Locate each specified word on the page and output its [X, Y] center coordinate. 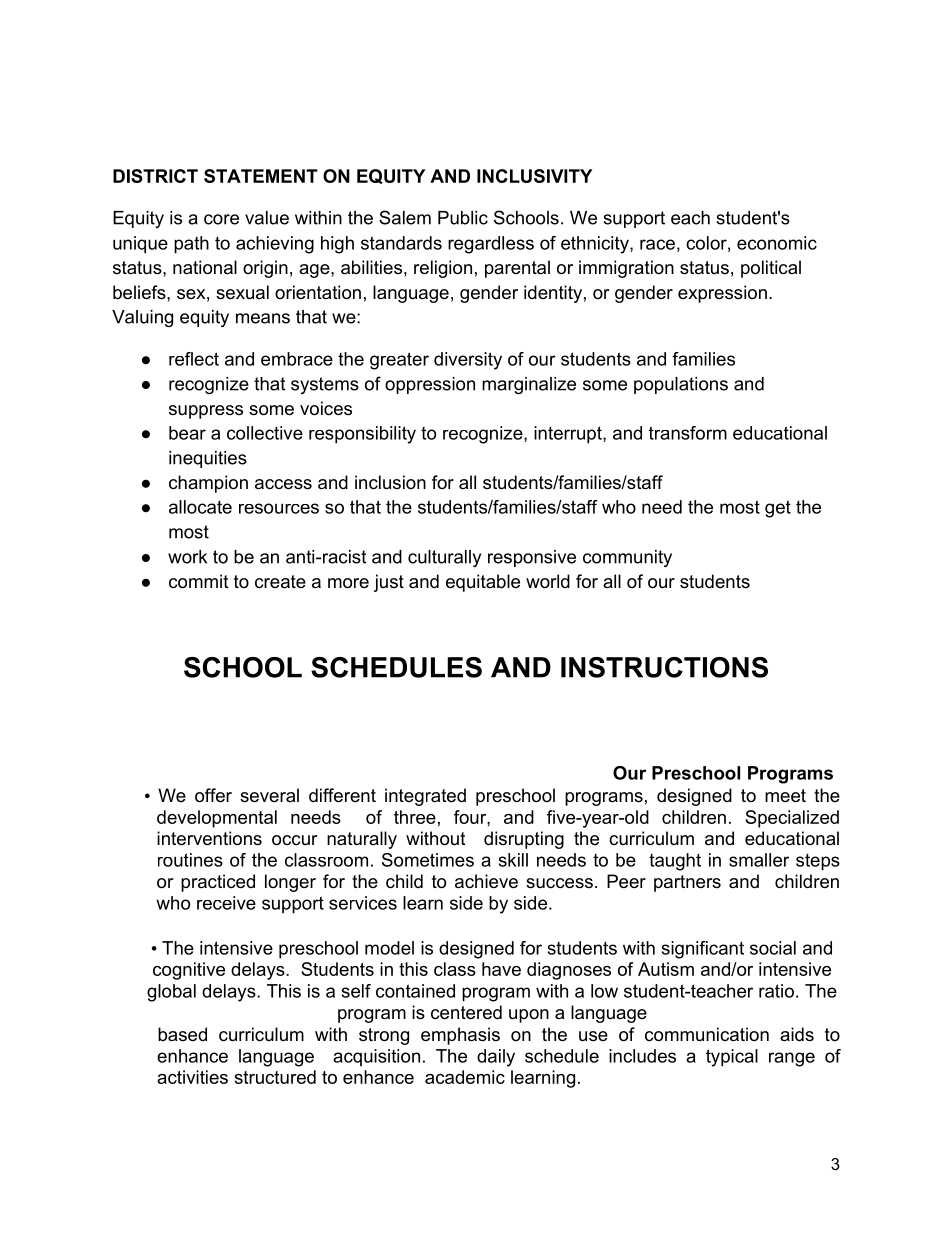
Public [463, 218]
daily [496, 1058]
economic [777, 243]
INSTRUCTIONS [664, 667]
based [182, 1034]
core [221, 219]
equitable [483, 583]
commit [199, 581]
